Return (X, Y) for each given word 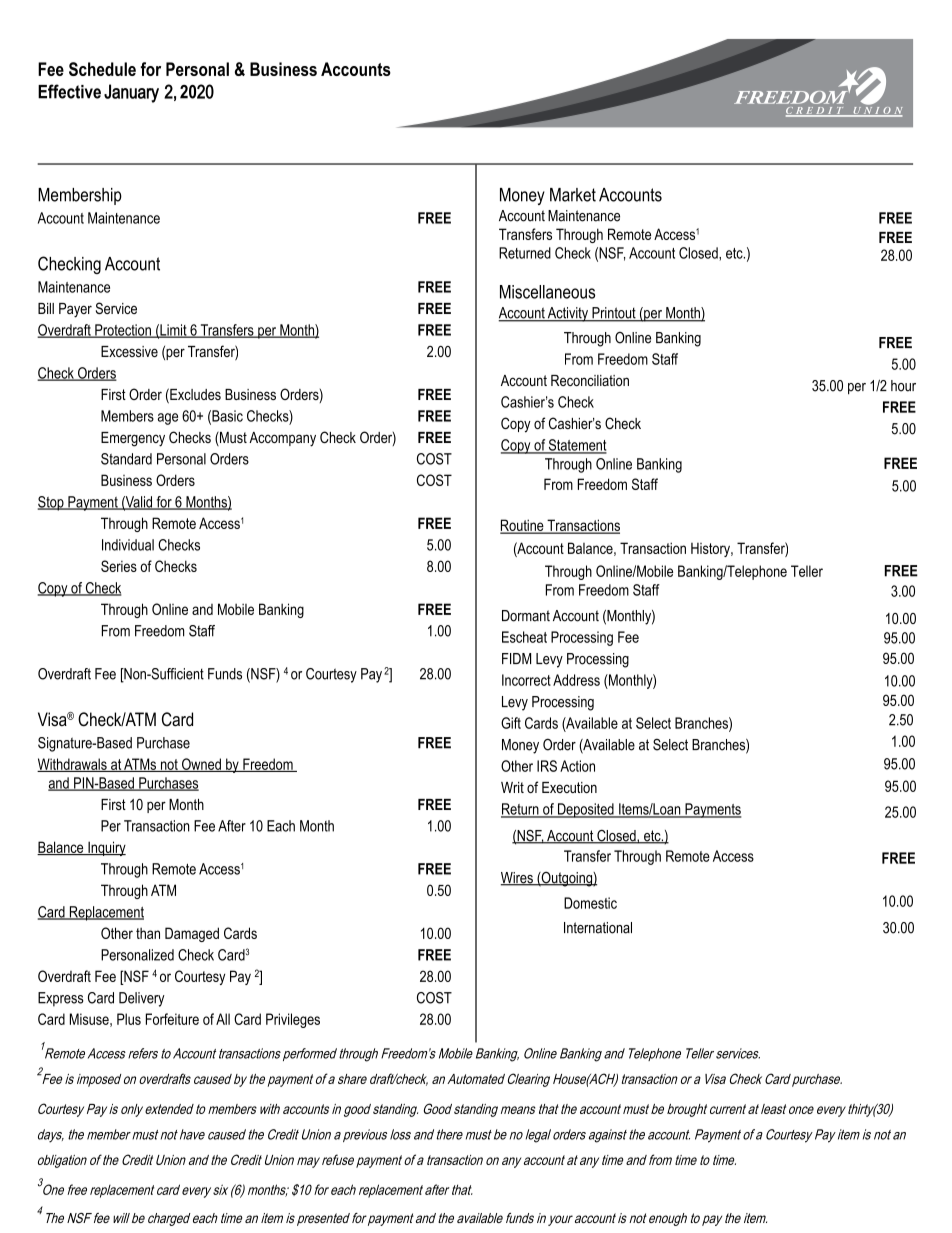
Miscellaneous (547, 292)
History (711, 550)
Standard (126, 459)
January (131, 93)
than (148, 933)
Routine (523, 526)
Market (573, 195)
